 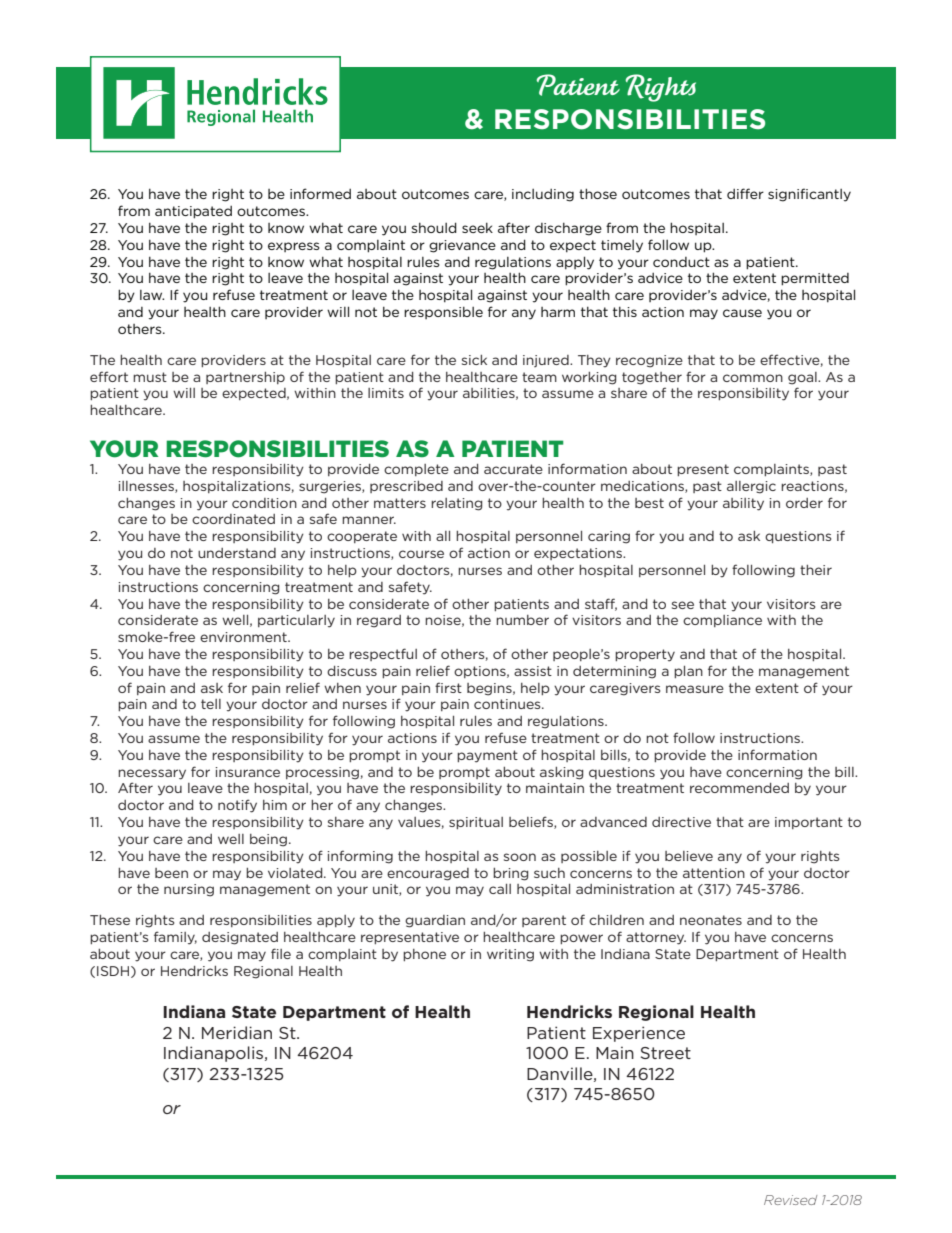 What do you see at coordinates (237, 553) in the page?
I see `understand` at bounding box center [237, 553].
